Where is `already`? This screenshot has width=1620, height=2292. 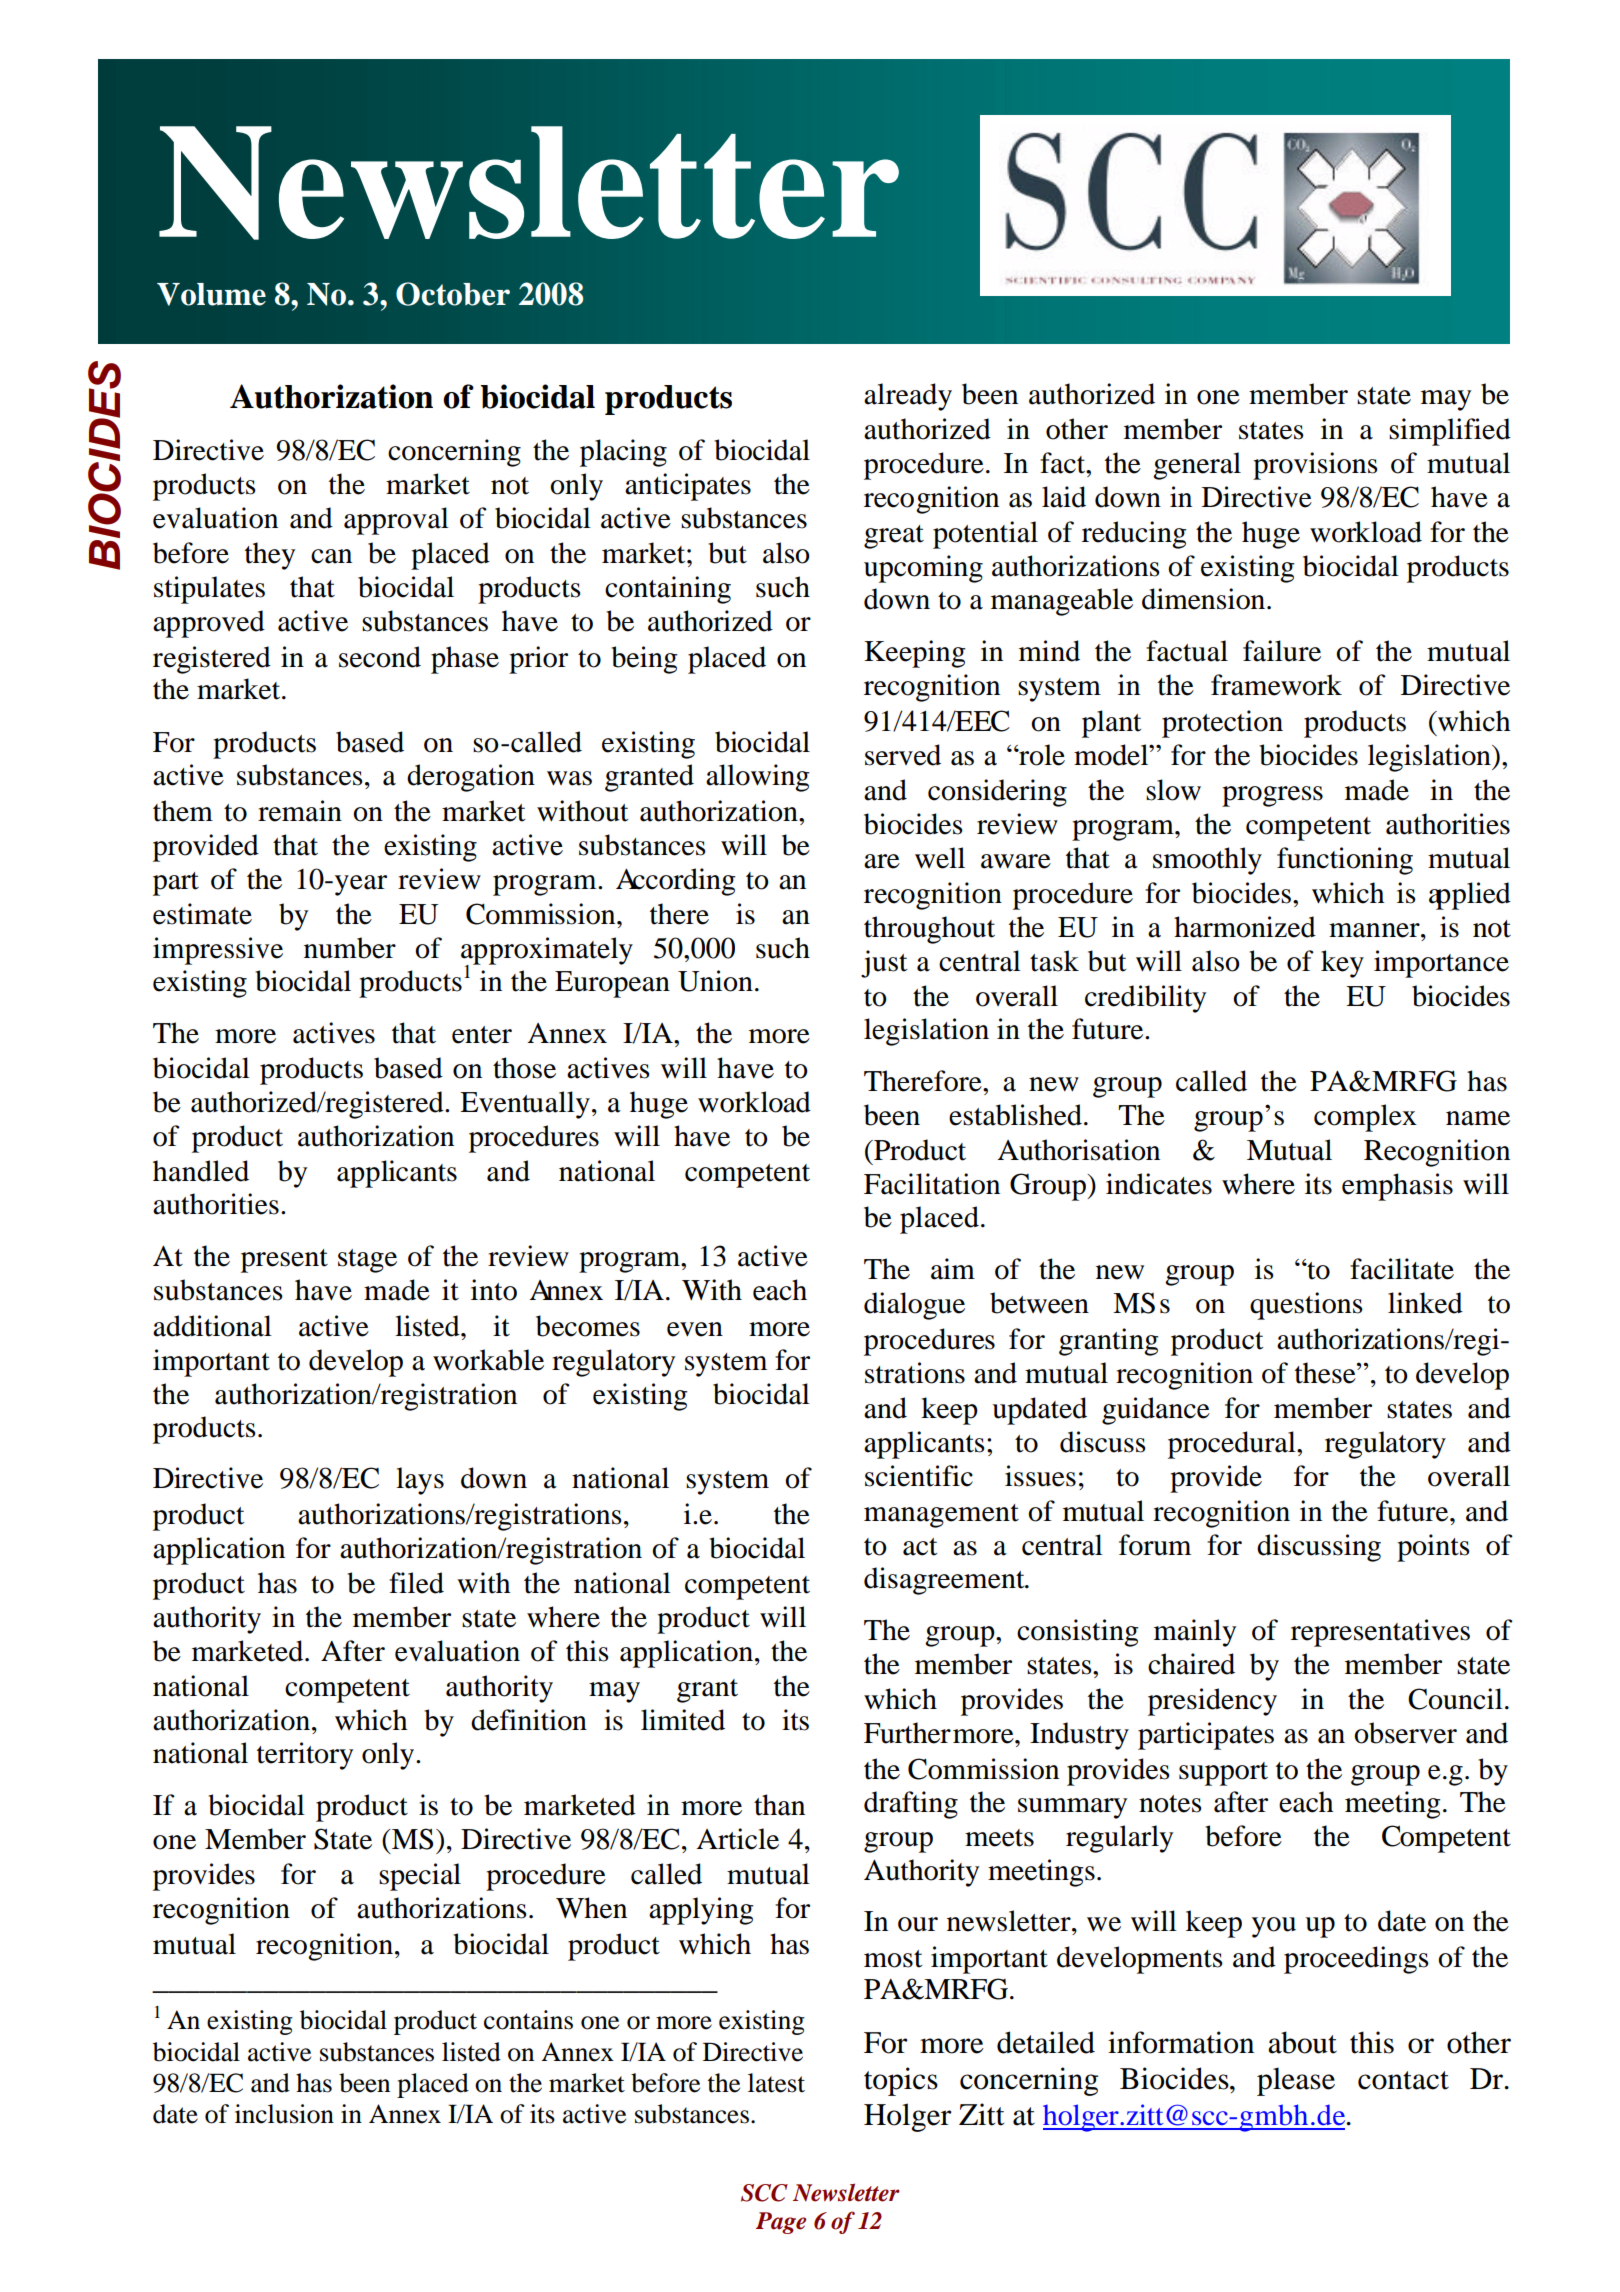
already is located at coordinates (908, 397).
